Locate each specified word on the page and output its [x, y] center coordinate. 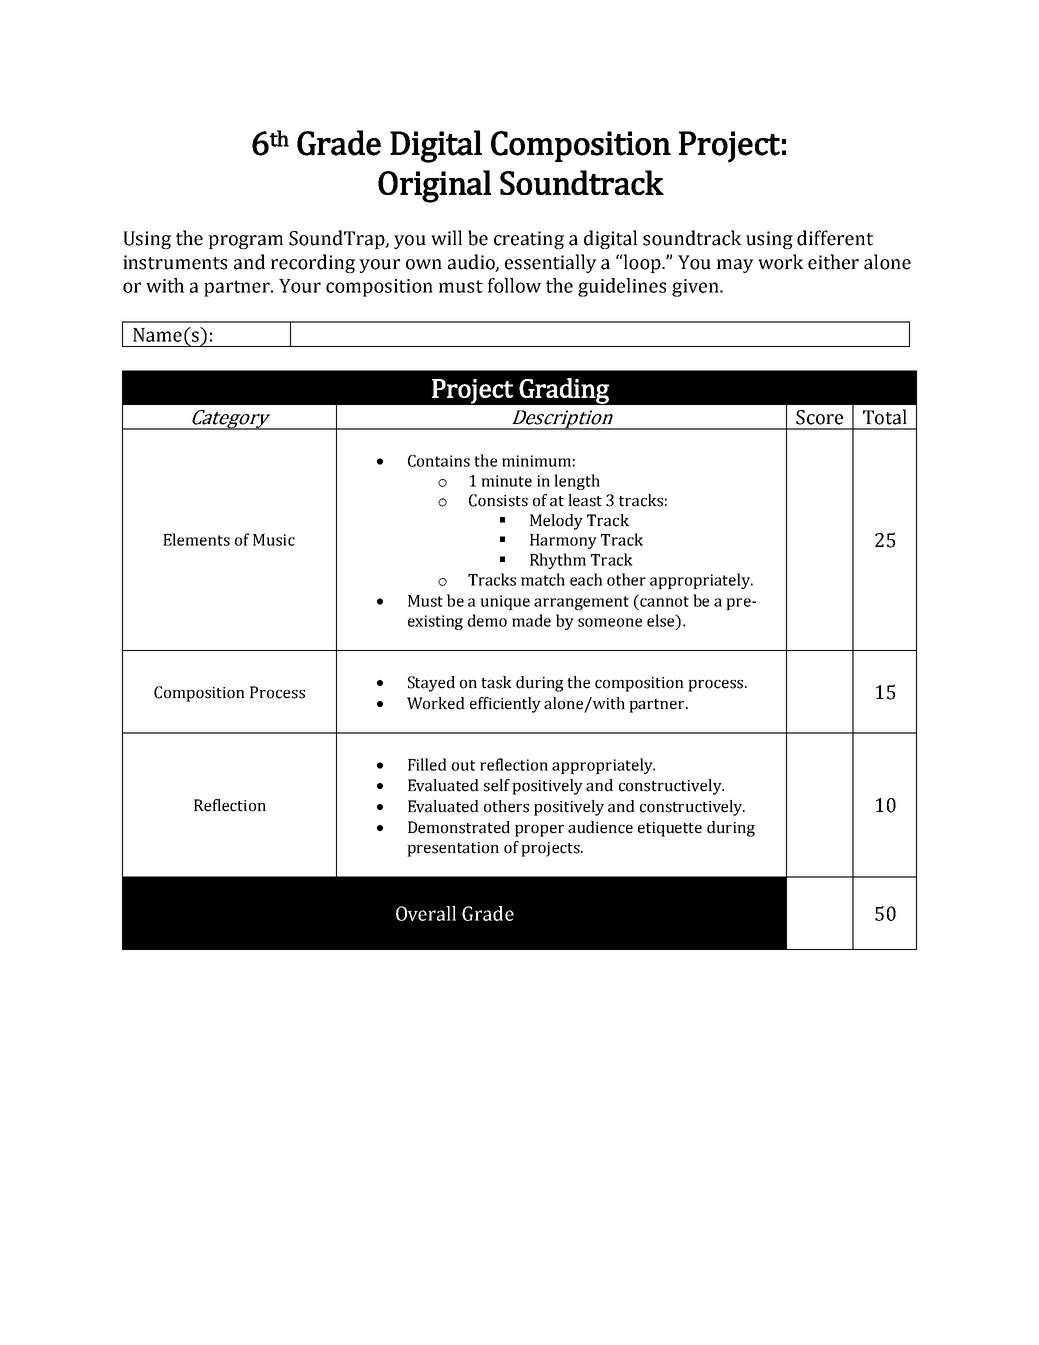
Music [274, 540]
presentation [453, 849]
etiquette [670, 829]
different [835, 238]
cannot [663, 600]
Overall [426, 913]
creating [529, 240]
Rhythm [558, 561]
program [245, 242]
